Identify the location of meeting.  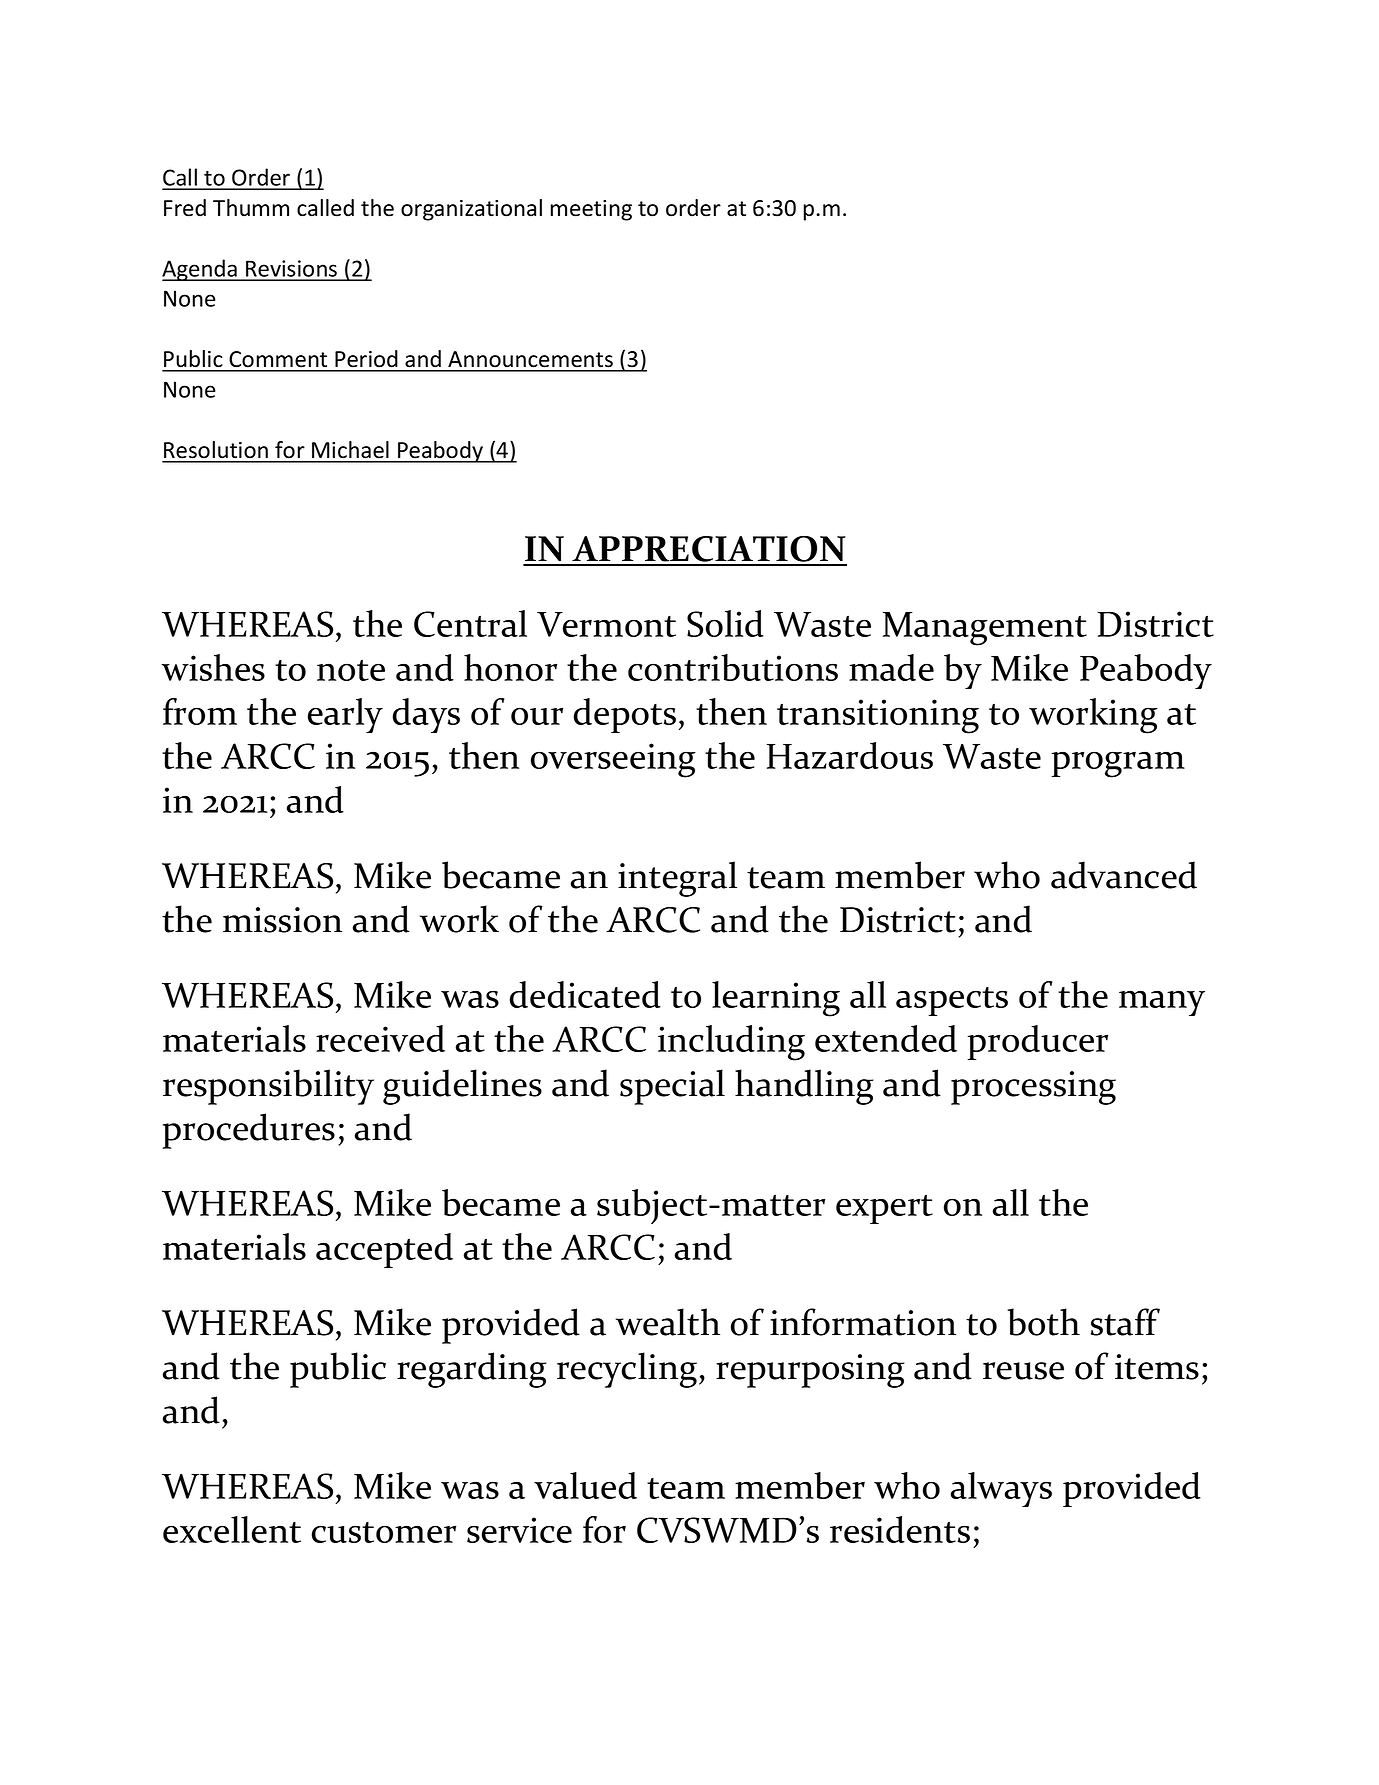
(591, 210).
